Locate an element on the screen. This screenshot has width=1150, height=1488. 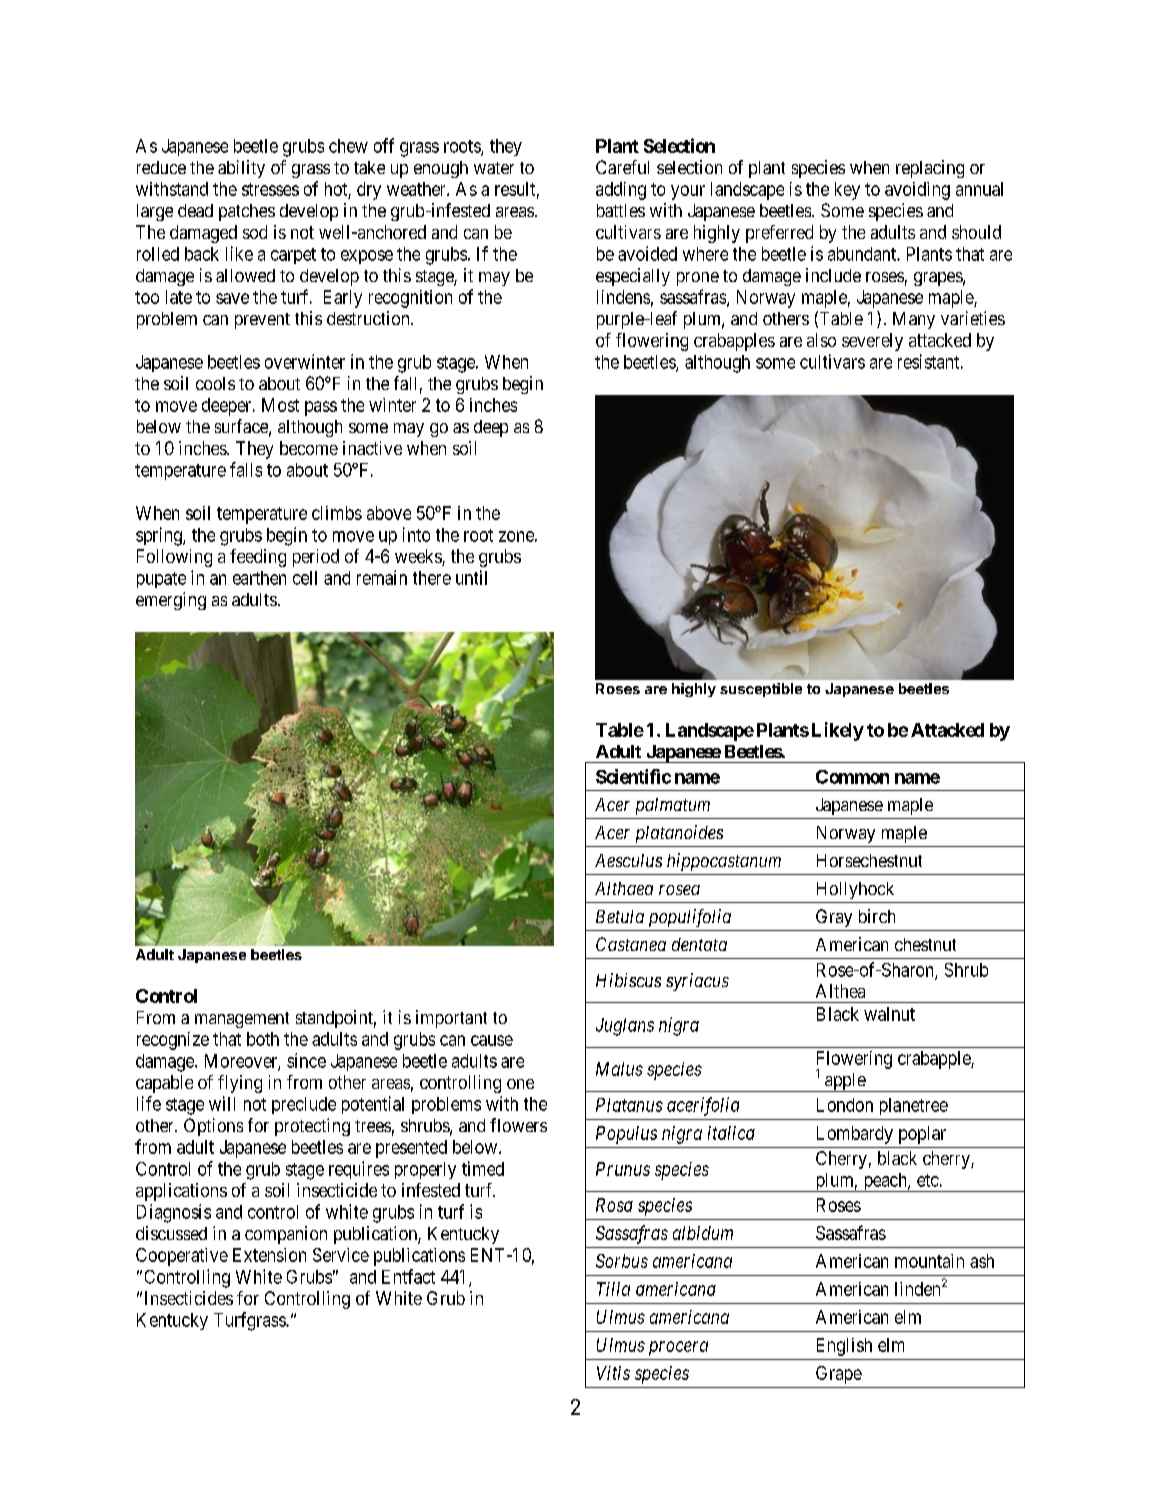
ability is located at coordinates (241, 169).
